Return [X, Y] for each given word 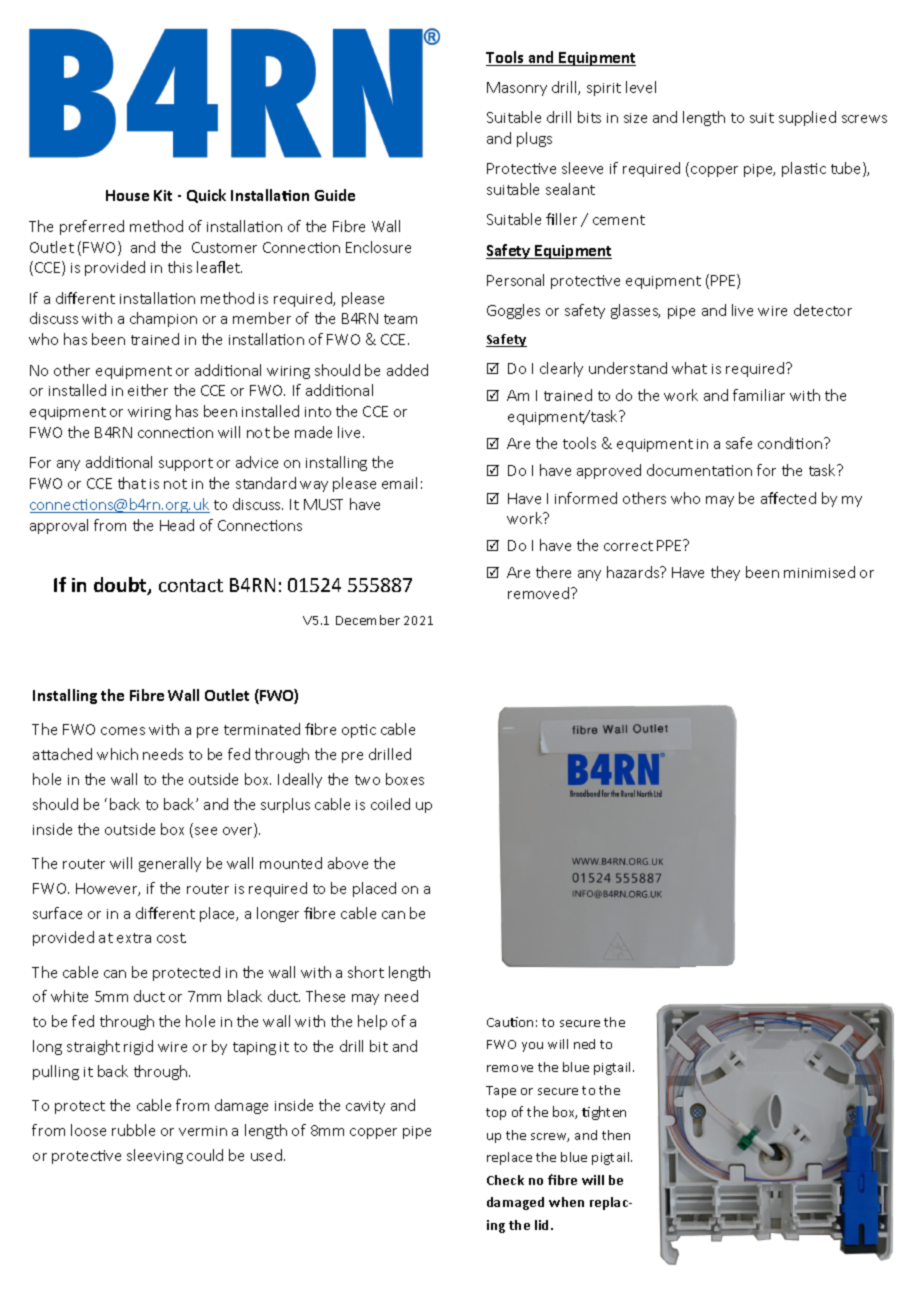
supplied [807, 118]
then [616, 1135]
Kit [163, 195]
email [399, 483]
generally [170, 864]
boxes [405, 779]
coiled [390, 804]
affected [788, 498]
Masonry [517, 89]
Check [505, 1180]
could [205, 1155]
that [132, 483]
